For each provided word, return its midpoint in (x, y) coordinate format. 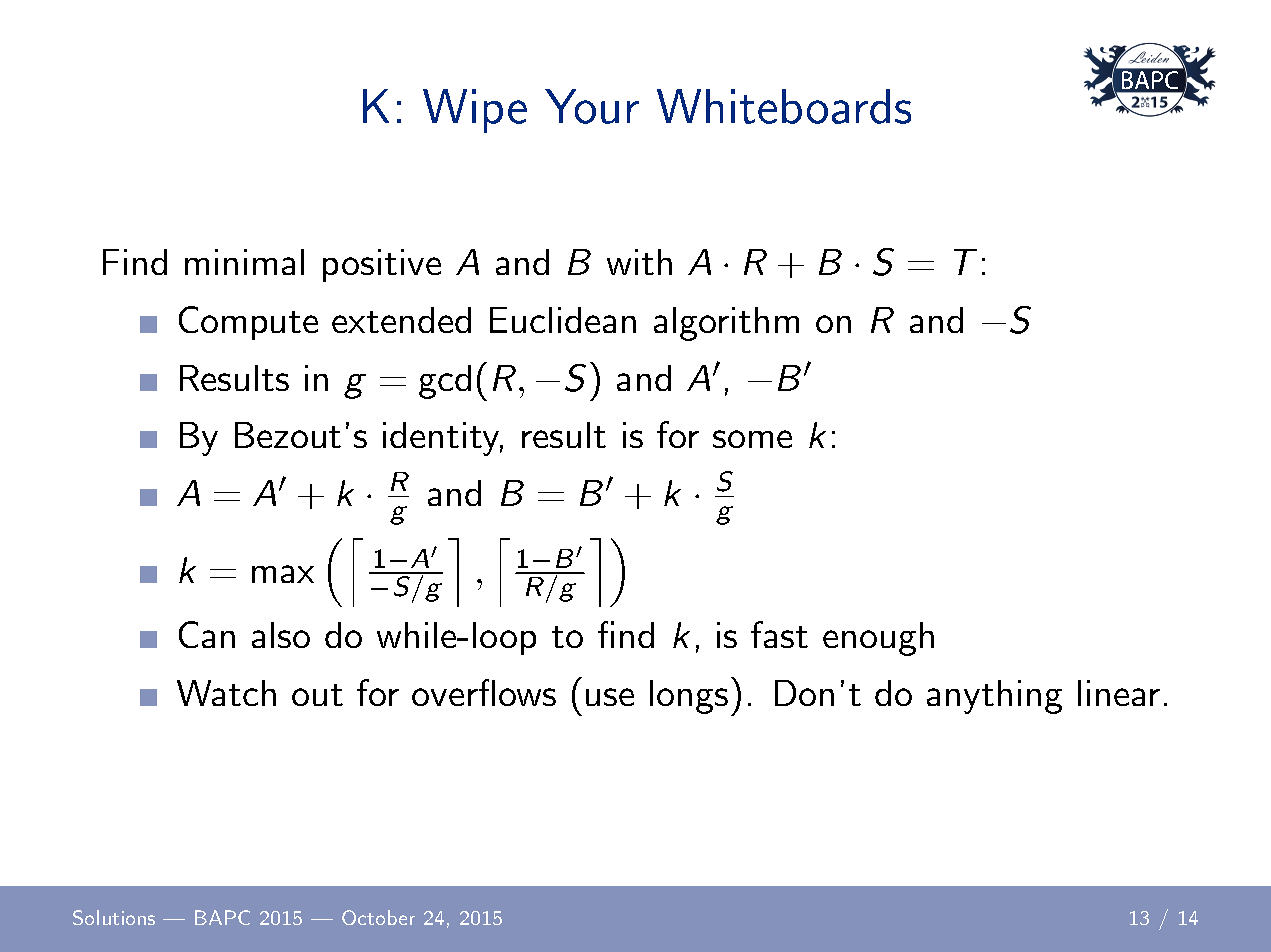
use (610, 697)
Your (592, 106)
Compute (248, 323)
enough (878, 639)
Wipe (475, 111)
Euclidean (563, 320)
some (752, 439)
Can (207, 634)
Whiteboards (784, 106)
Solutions (114, 917)
